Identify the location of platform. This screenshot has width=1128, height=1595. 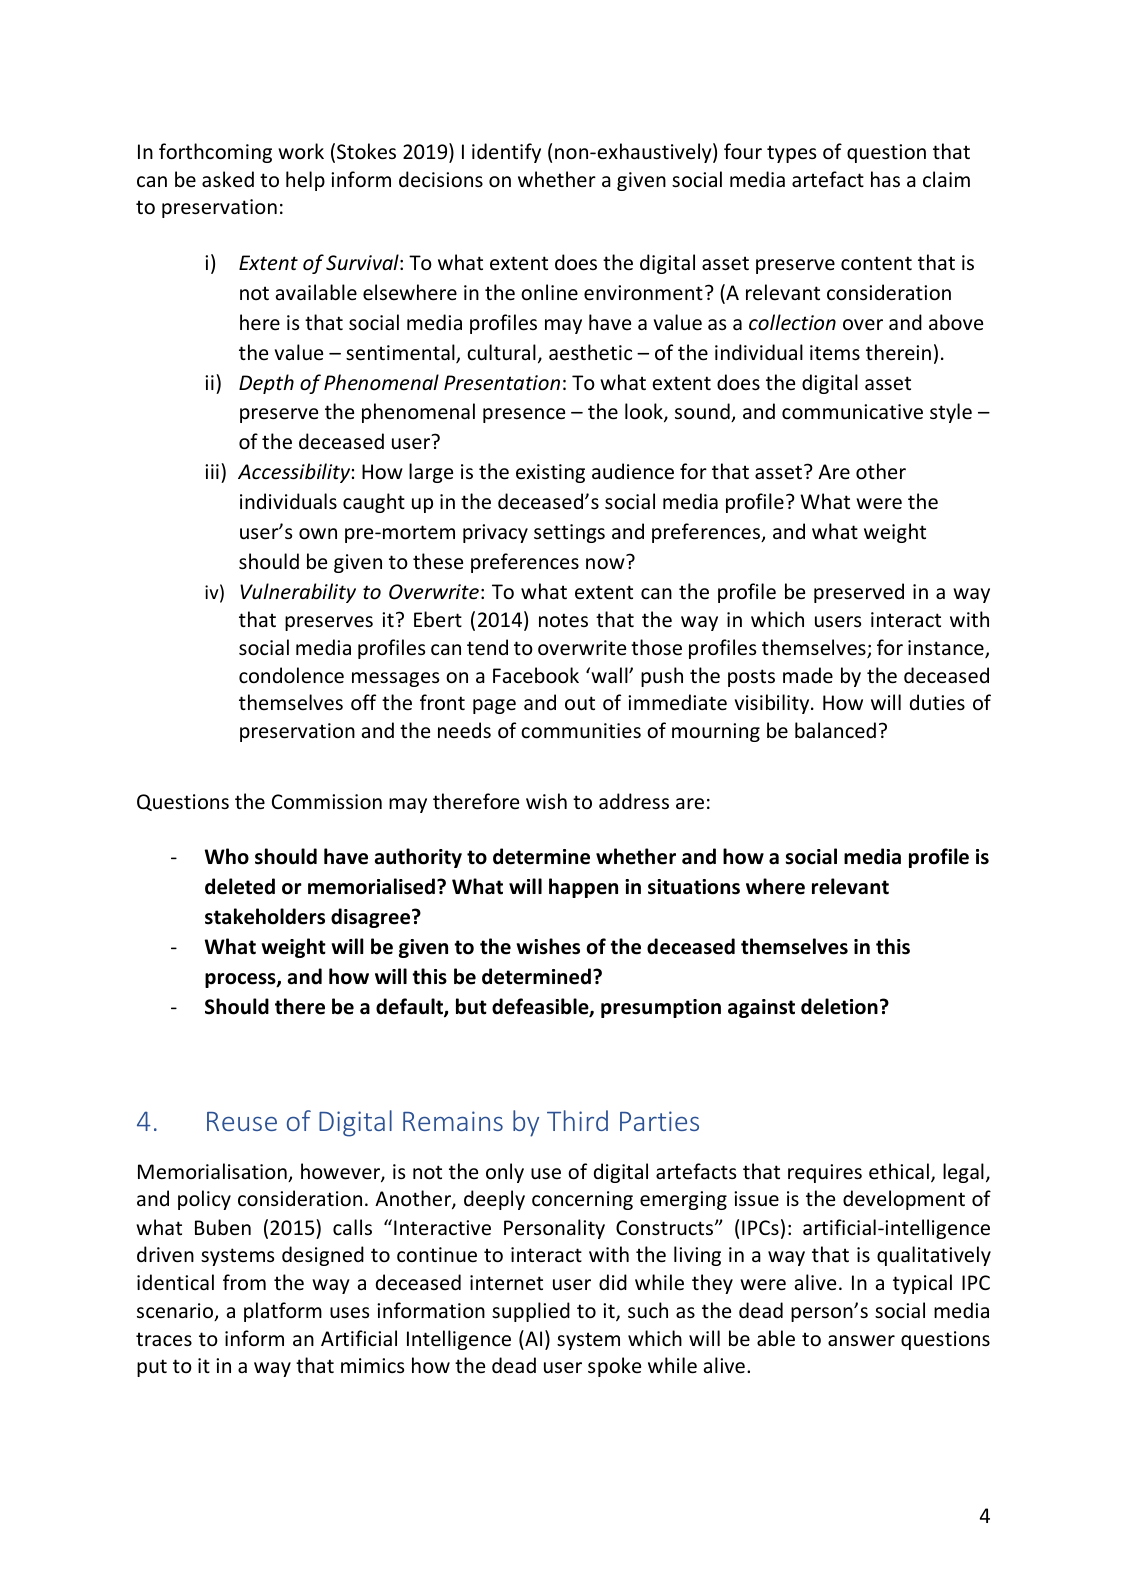
(283, 1312).
